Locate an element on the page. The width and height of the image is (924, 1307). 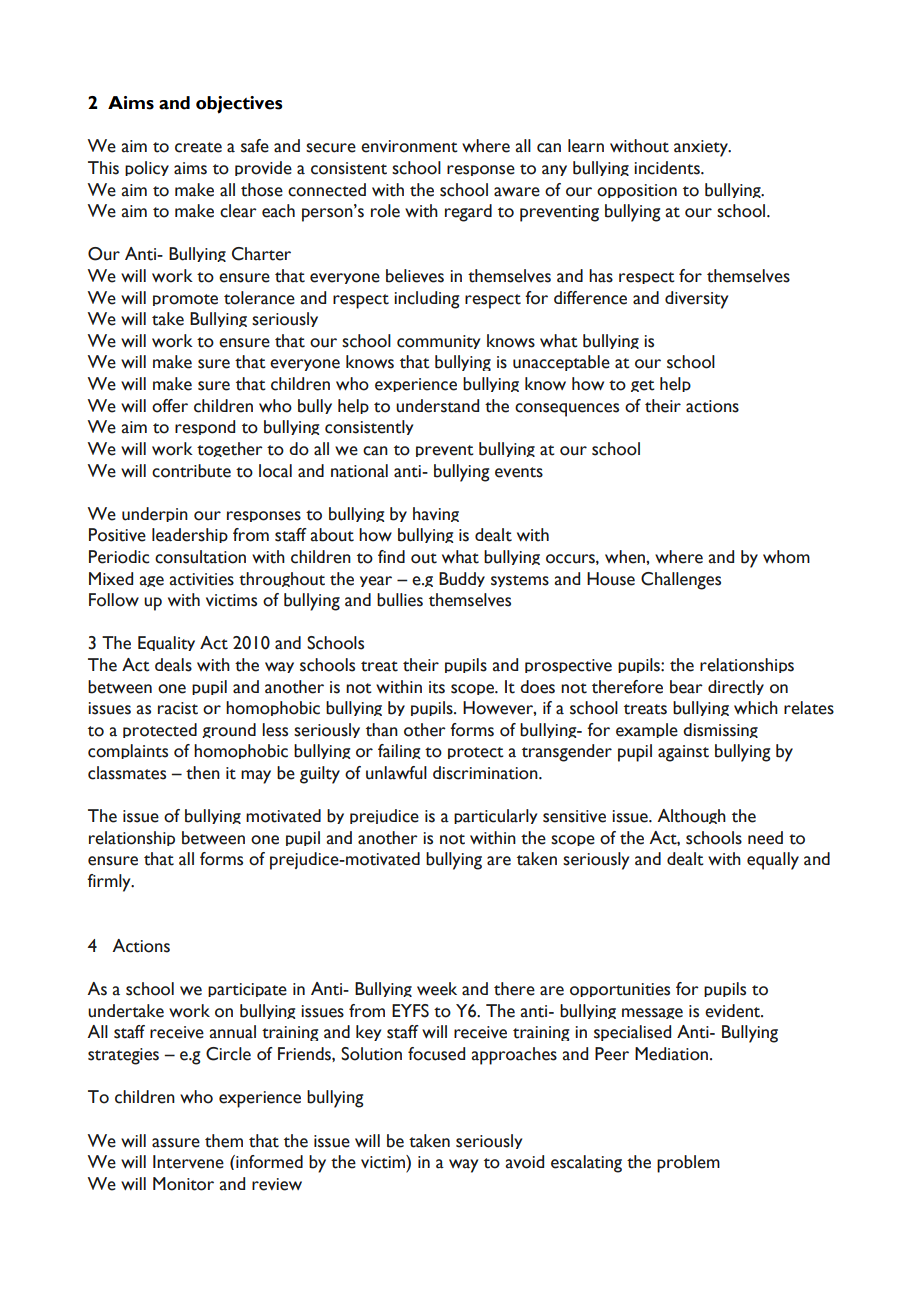
create is located at coordinates (198, 147).
